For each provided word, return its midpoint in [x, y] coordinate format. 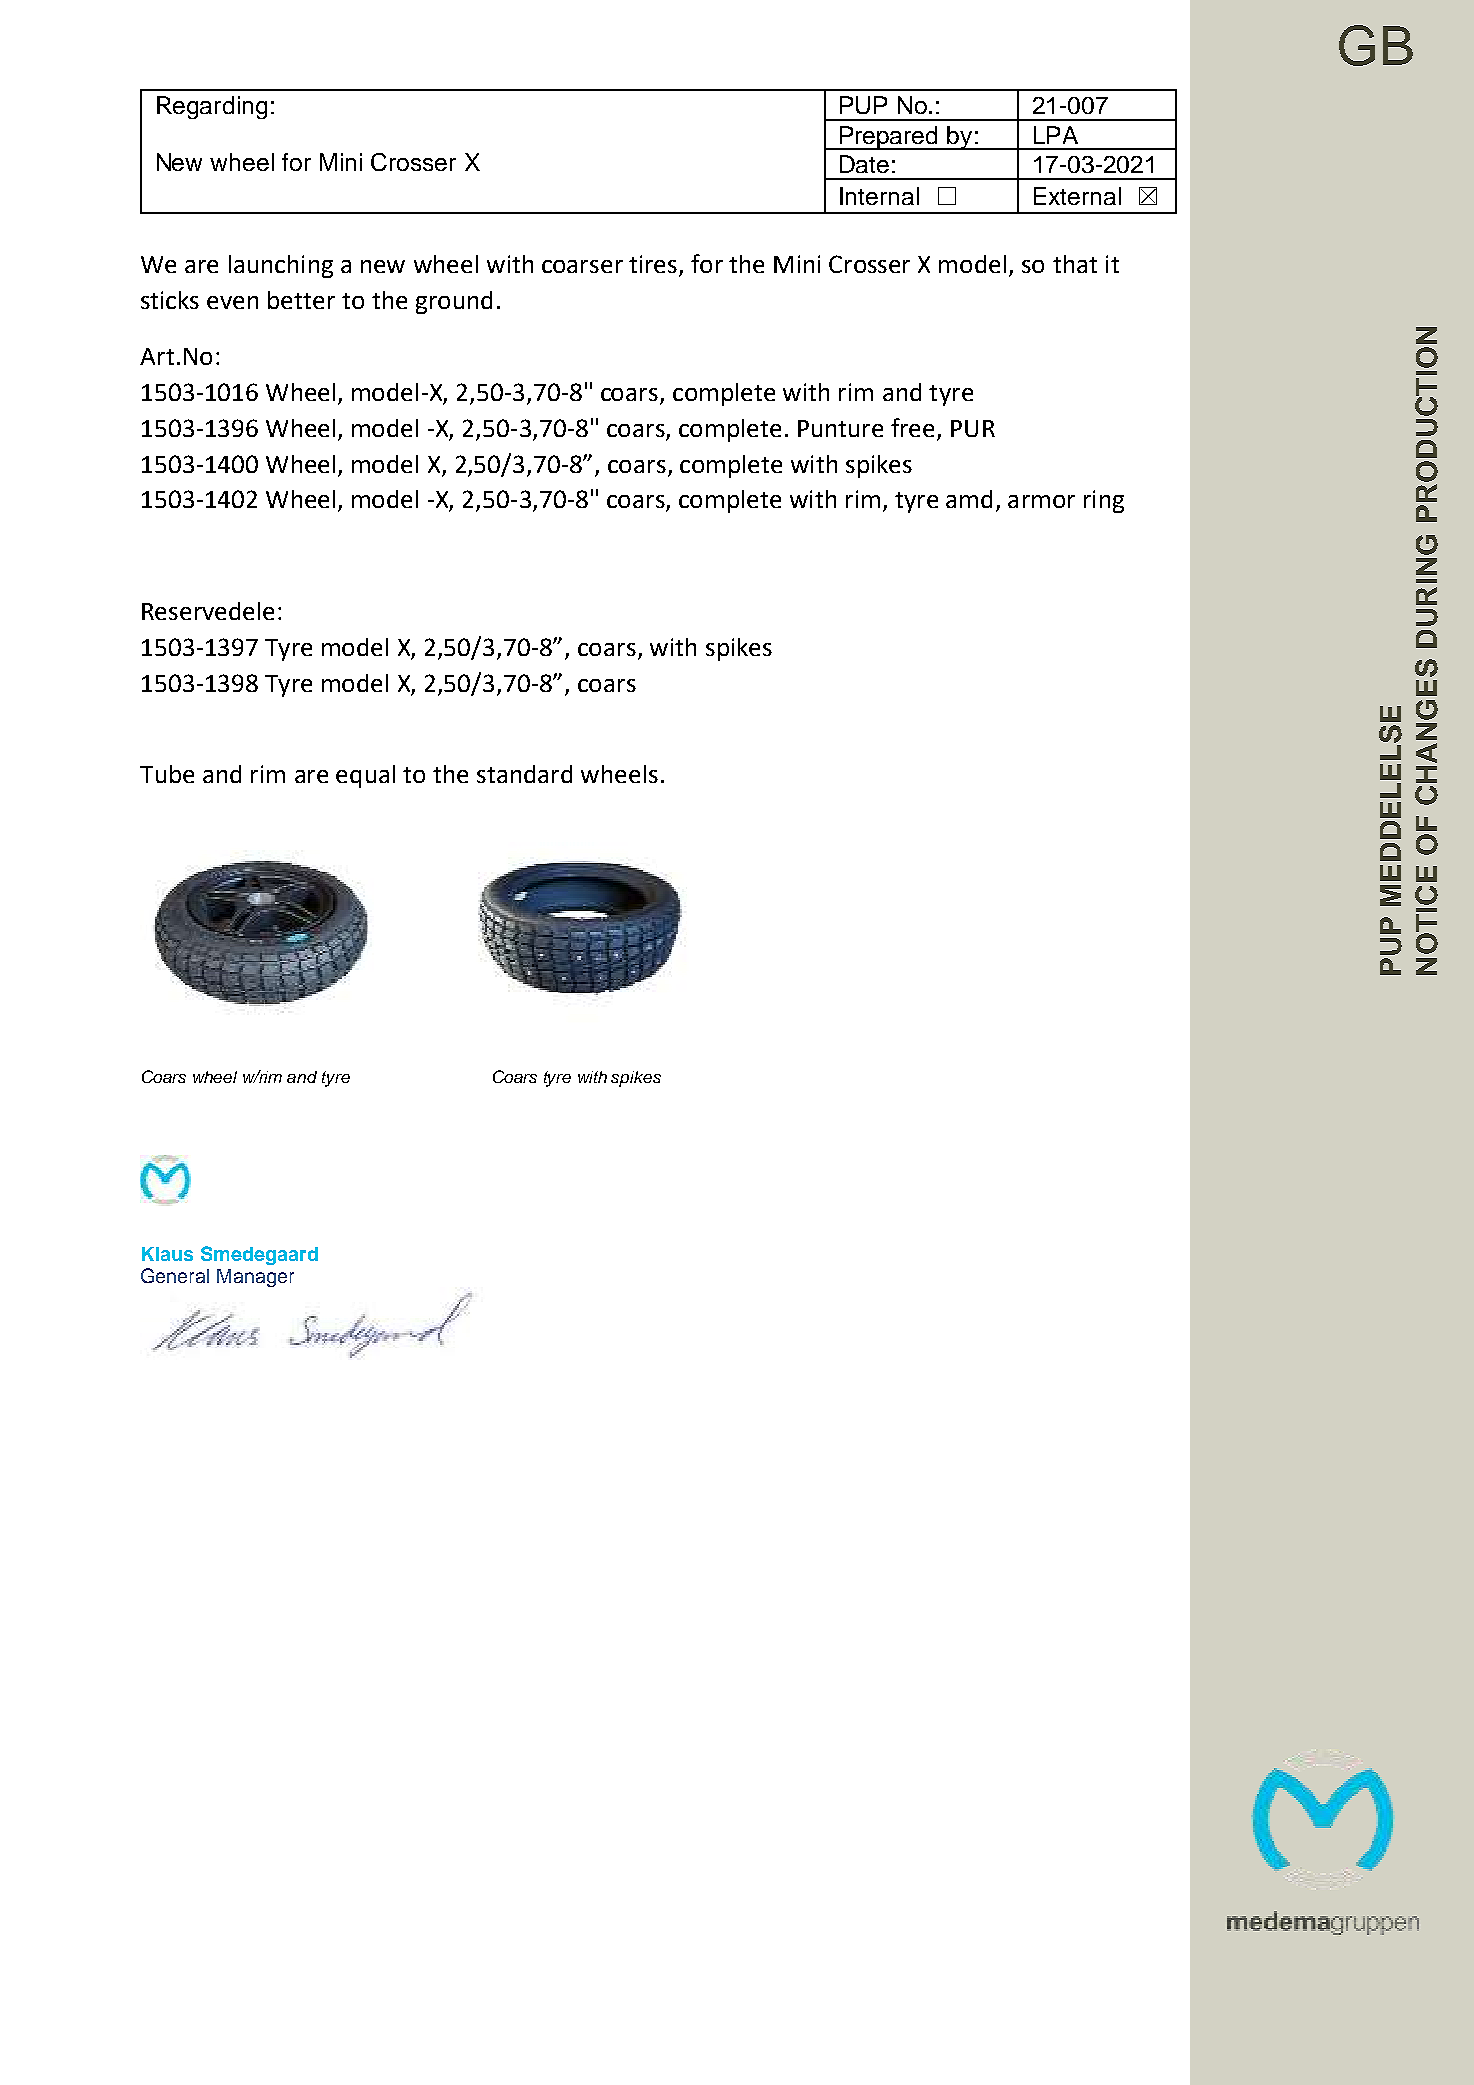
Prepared [889, 138]
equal [365, 776]
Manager [255, 1278]
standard [524, 774]
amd [969, 499]
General [175, 1275]
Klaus [167, 1254]
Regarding [212, 107]
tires [654, 265]
